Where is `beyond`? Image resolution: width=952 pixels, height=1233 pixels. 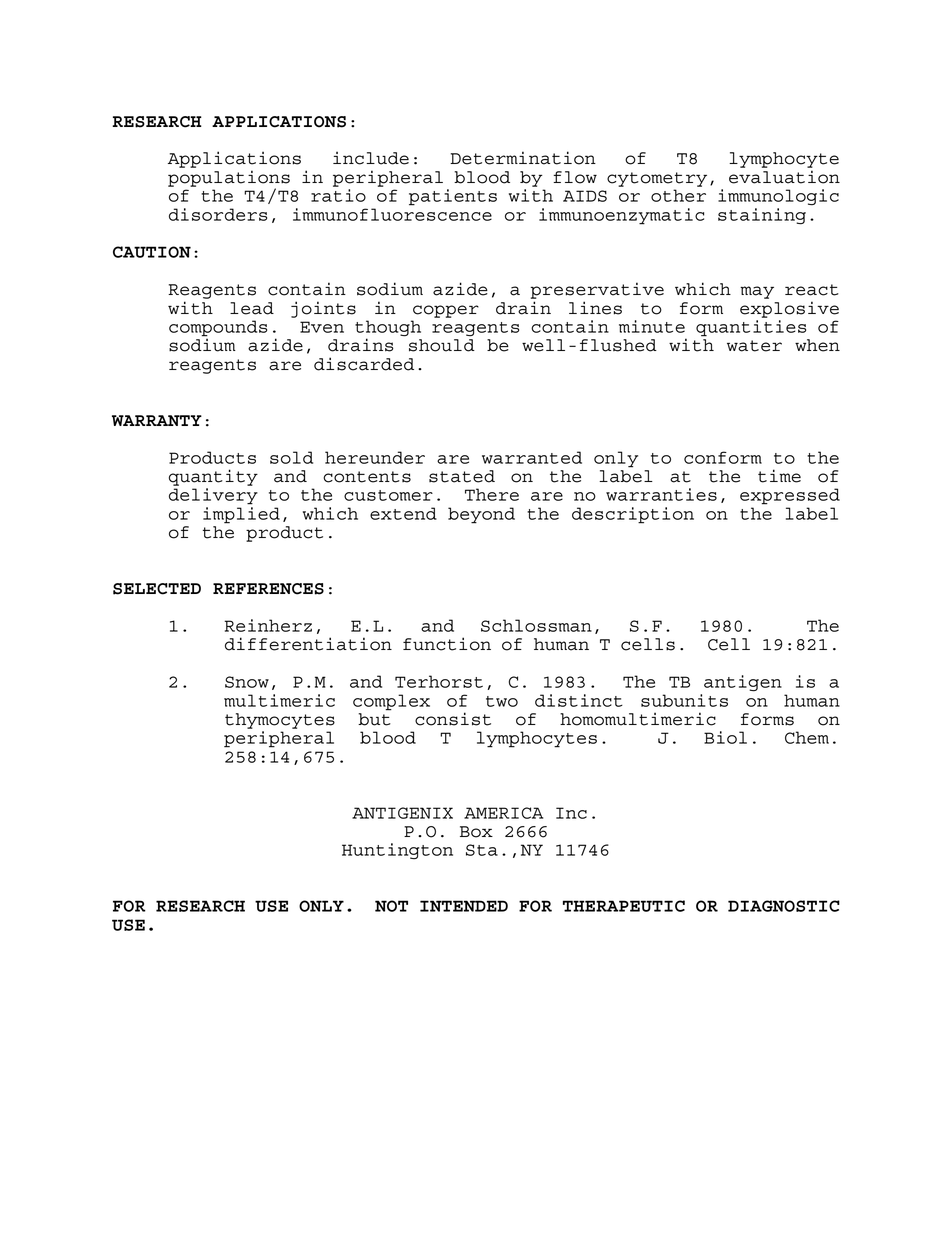
beyond is located at coordinates (481, 515).
